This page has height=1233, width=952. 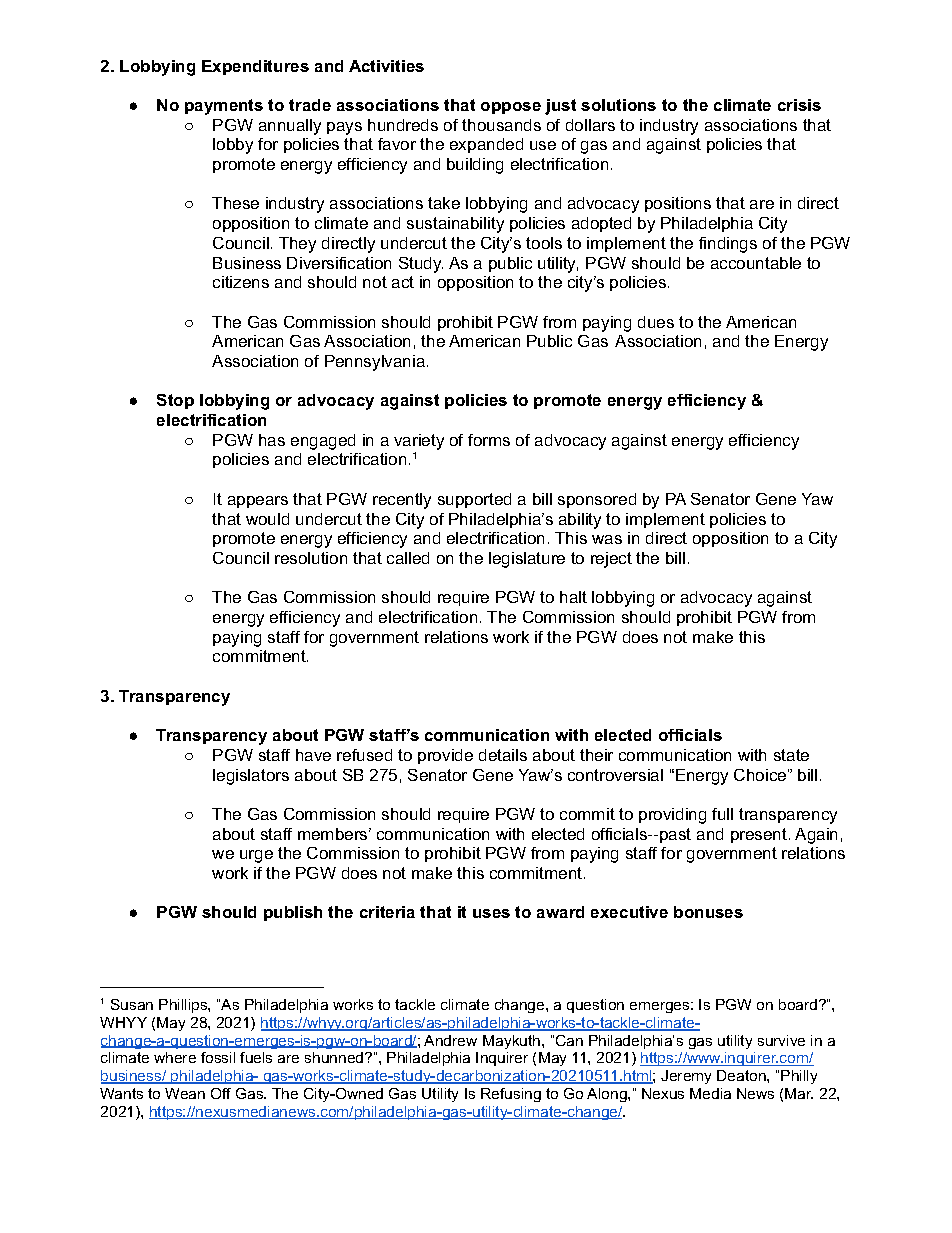 What do you see at coordinates (799, 105) in the page?
I see `crisis` at bounding box center [799, 105].
